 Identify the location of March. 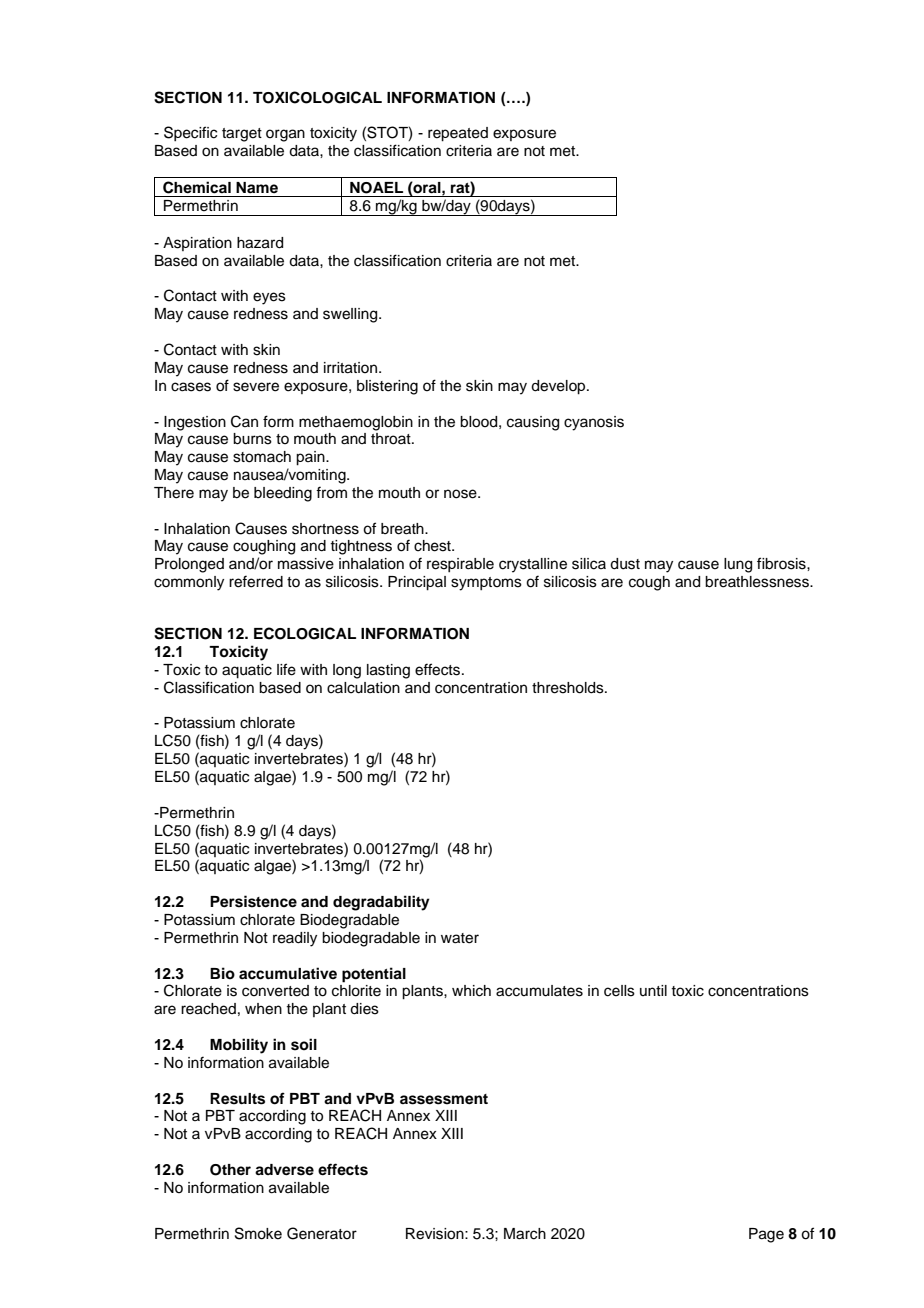
(525, 1234).
